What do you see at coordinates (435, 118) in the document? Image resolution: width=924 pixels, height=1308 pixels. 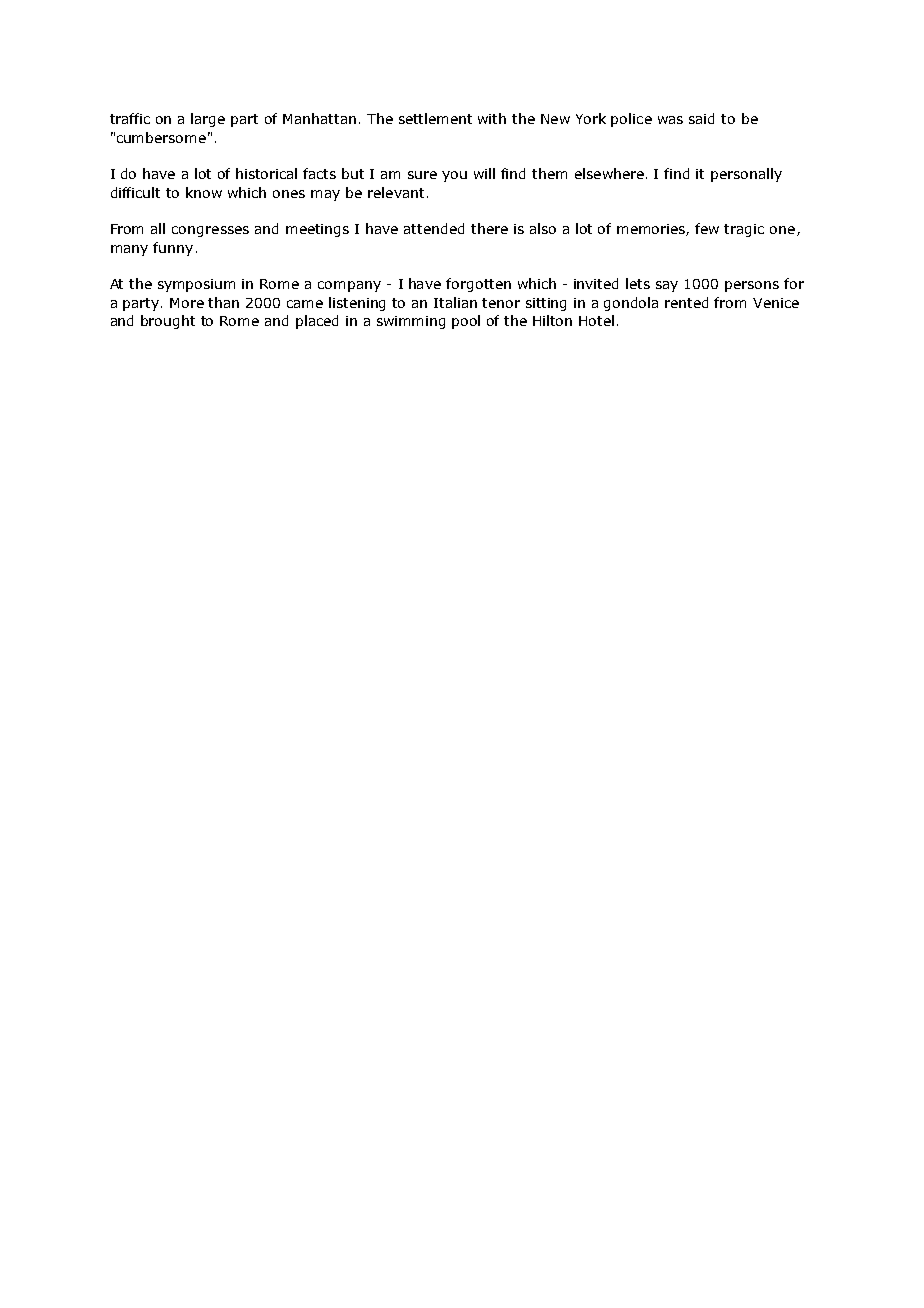 I see `settlement` at bounding box center [435, 118].
